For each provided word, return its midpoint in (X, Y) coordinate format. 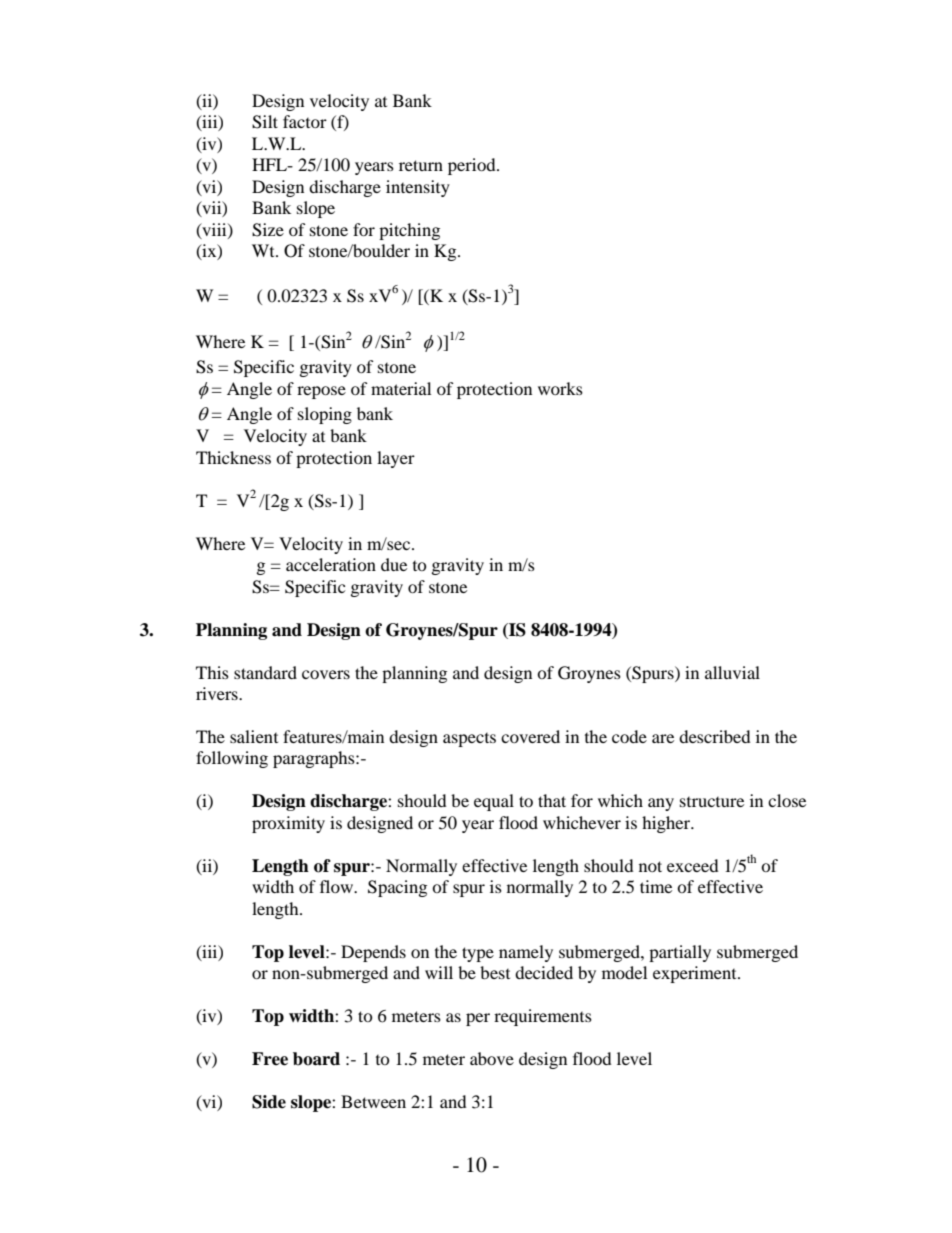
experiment (696, 974)
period (473, 166)
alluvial (732, 672)
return (421, 165)
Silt (265, 122)
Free (270, 1059)
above (492, 1058)
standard (265, 672)
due (394, 564)
